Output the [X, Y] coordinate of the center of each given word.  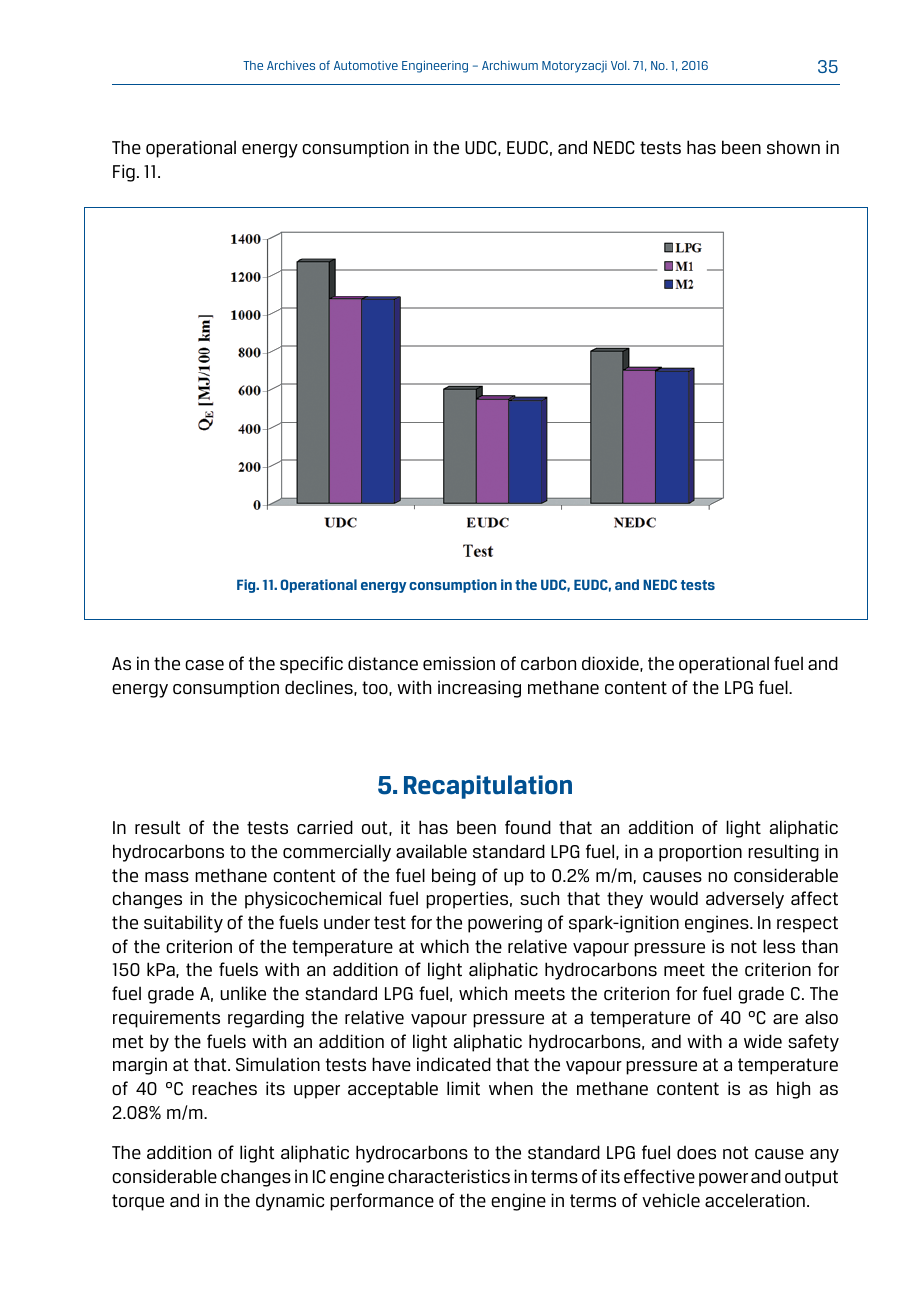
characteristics [449, 1176]
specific [311, 665]
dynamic [290, 1202]
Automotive [366, 65]
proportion [700, 853]
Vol [620, 65]
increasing [479, 689]
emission [459, 663]
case [204, 665]
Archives [291, 65]
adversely [745, 900]
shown [793, 147]
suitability [183, 924]
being [454, 877]
